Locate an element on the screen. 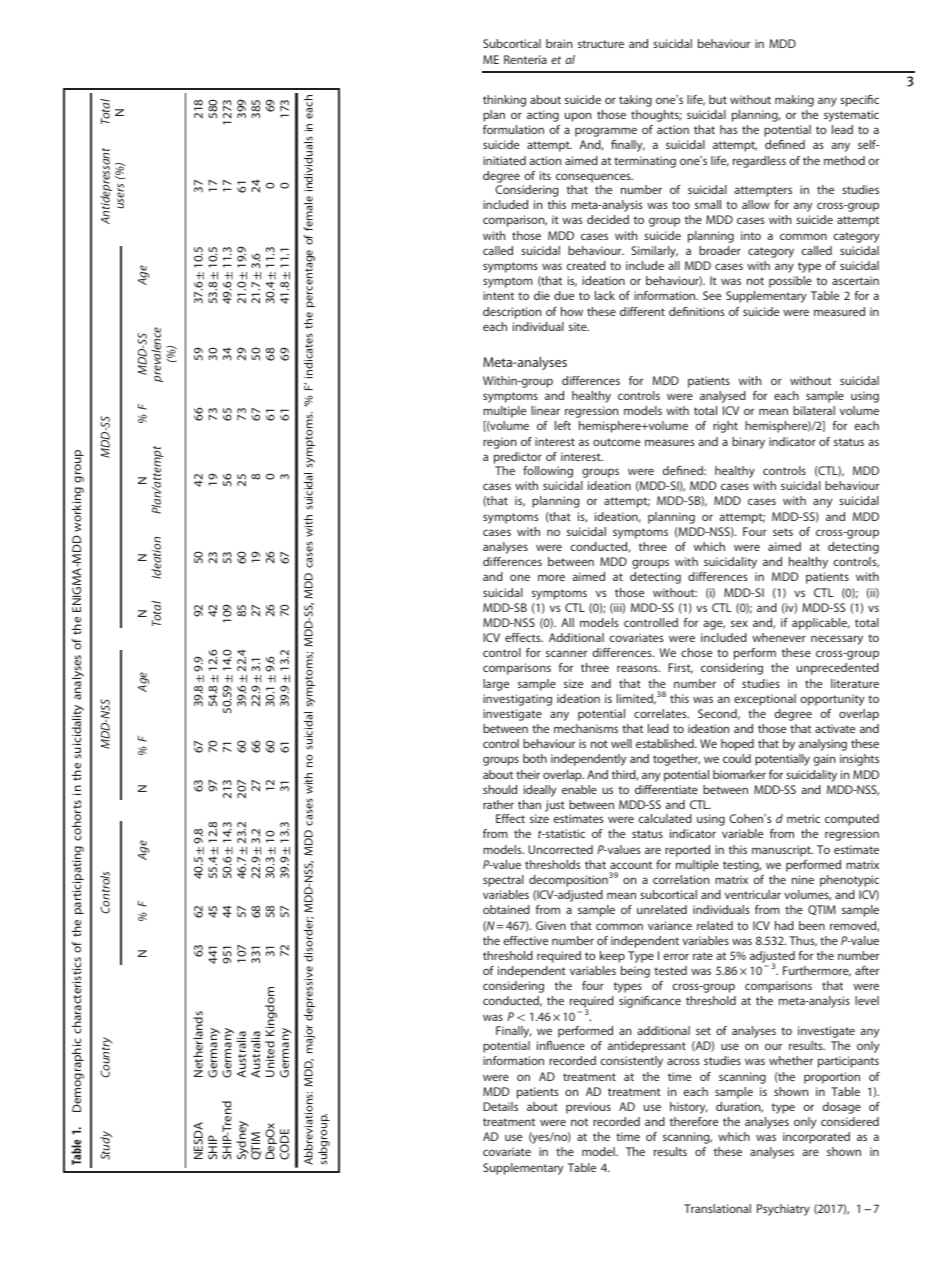 This screenshot has height=1265, width=952. applicable is located at coordinates (821, 624).
